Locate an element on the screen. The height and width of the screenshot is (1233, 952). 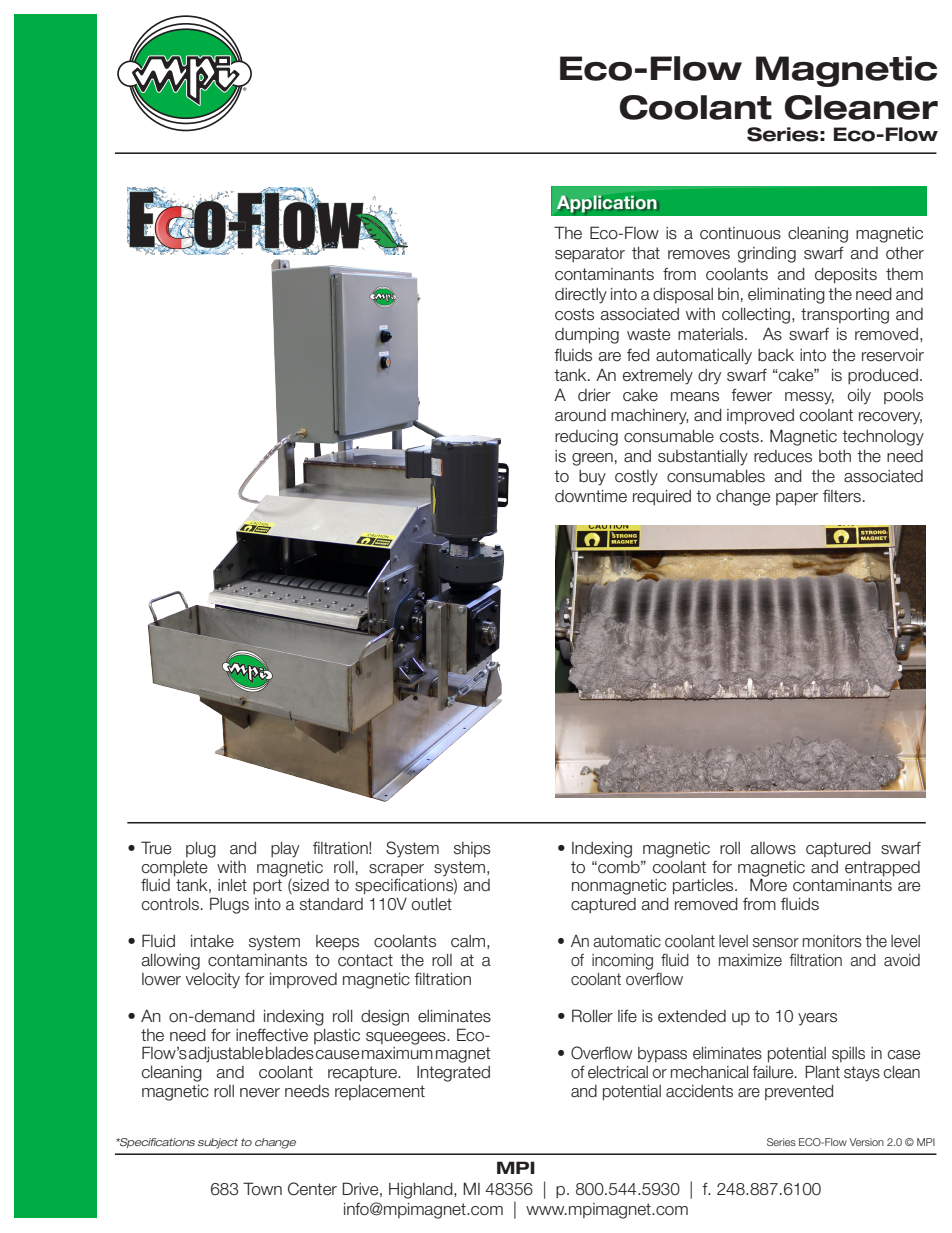
directly is located at coordinates (581, 296).
